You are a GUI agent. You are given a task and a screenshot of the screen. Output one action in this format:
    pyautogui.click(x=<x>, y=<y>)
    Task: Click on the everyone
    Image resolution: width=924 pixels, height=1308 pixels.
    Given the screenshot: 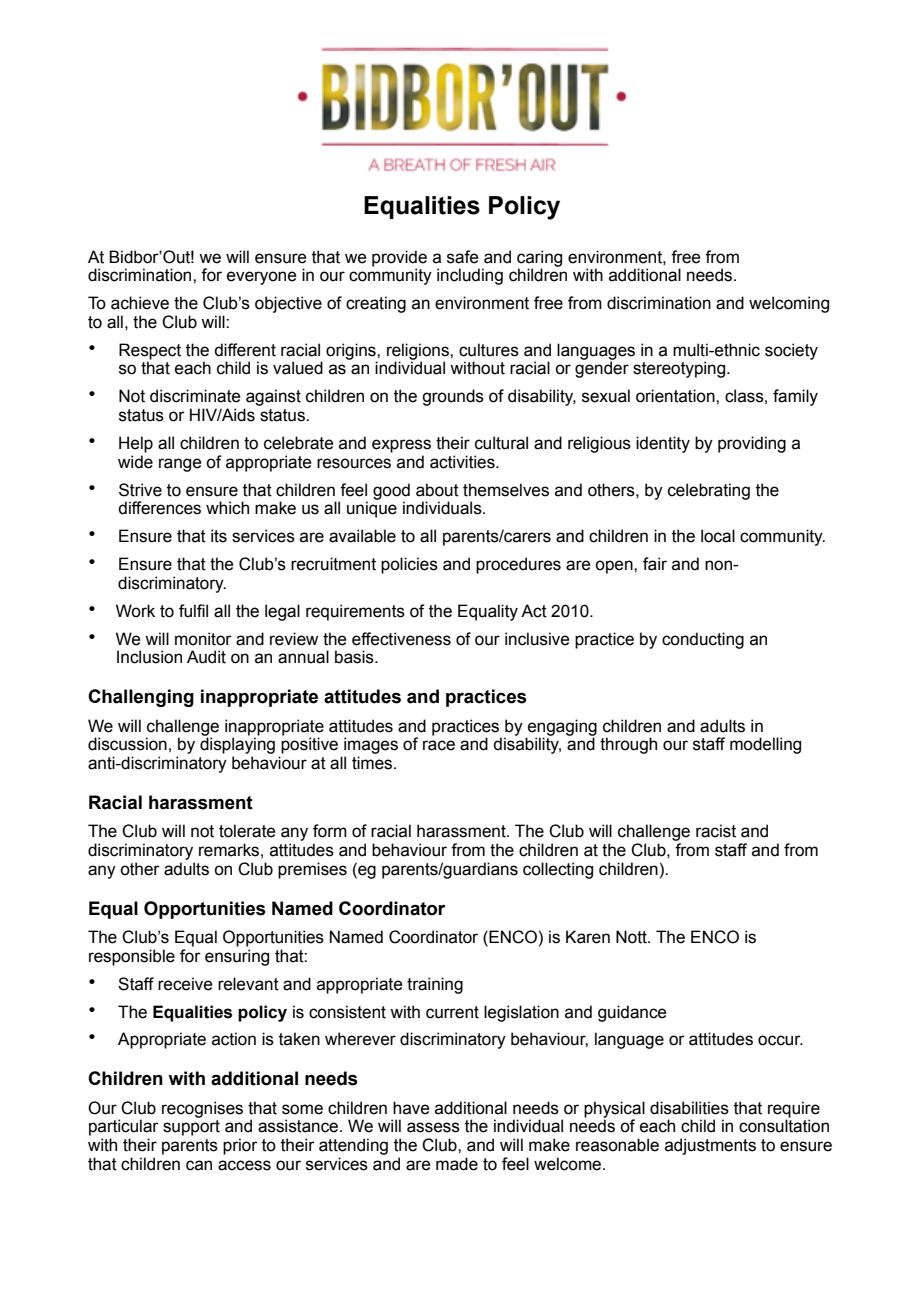 What is the action you would take?
    pyautogui.click(x=262, y=278)
